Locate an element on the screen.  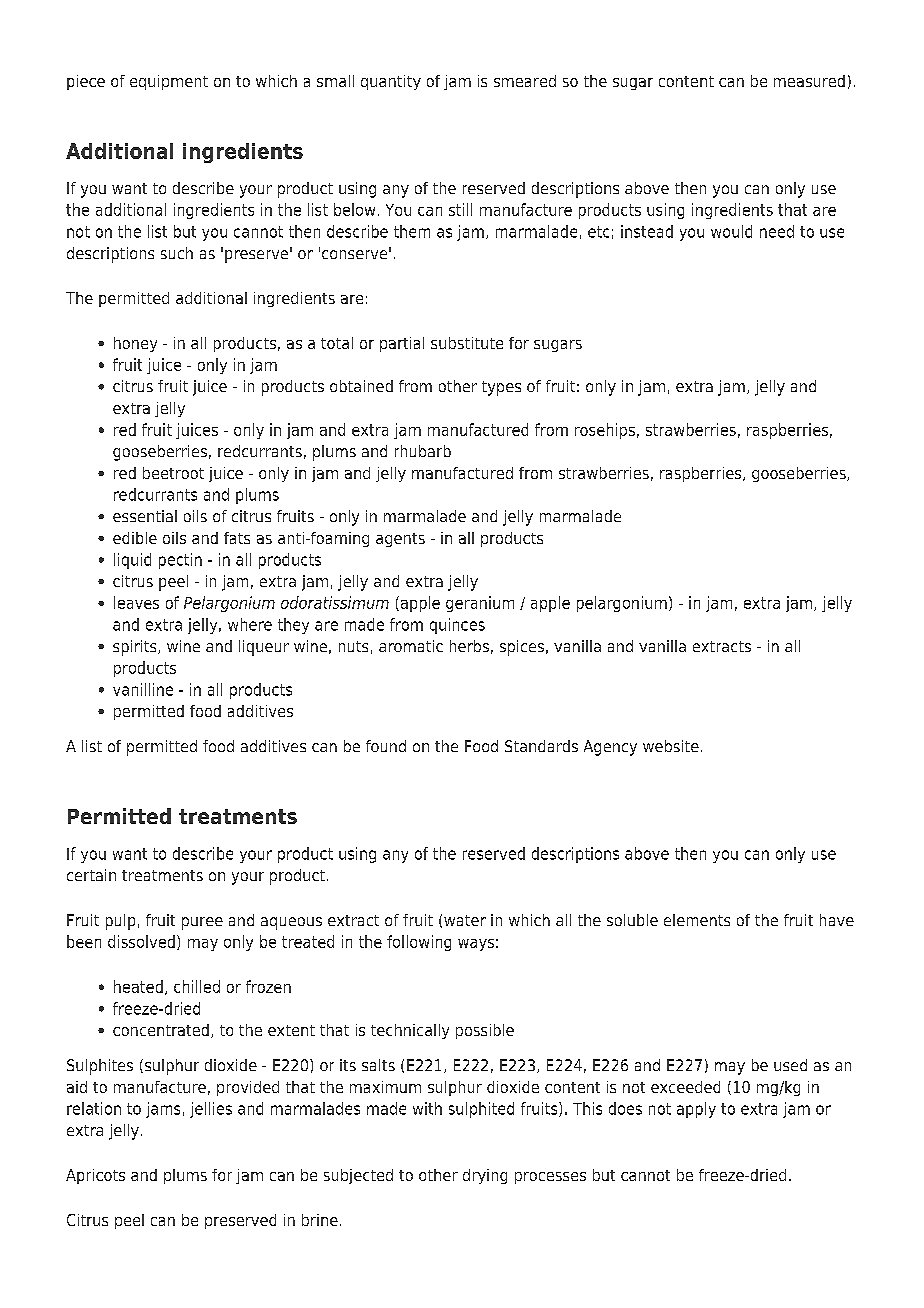
equipment is located at coordinates (169, 82).
